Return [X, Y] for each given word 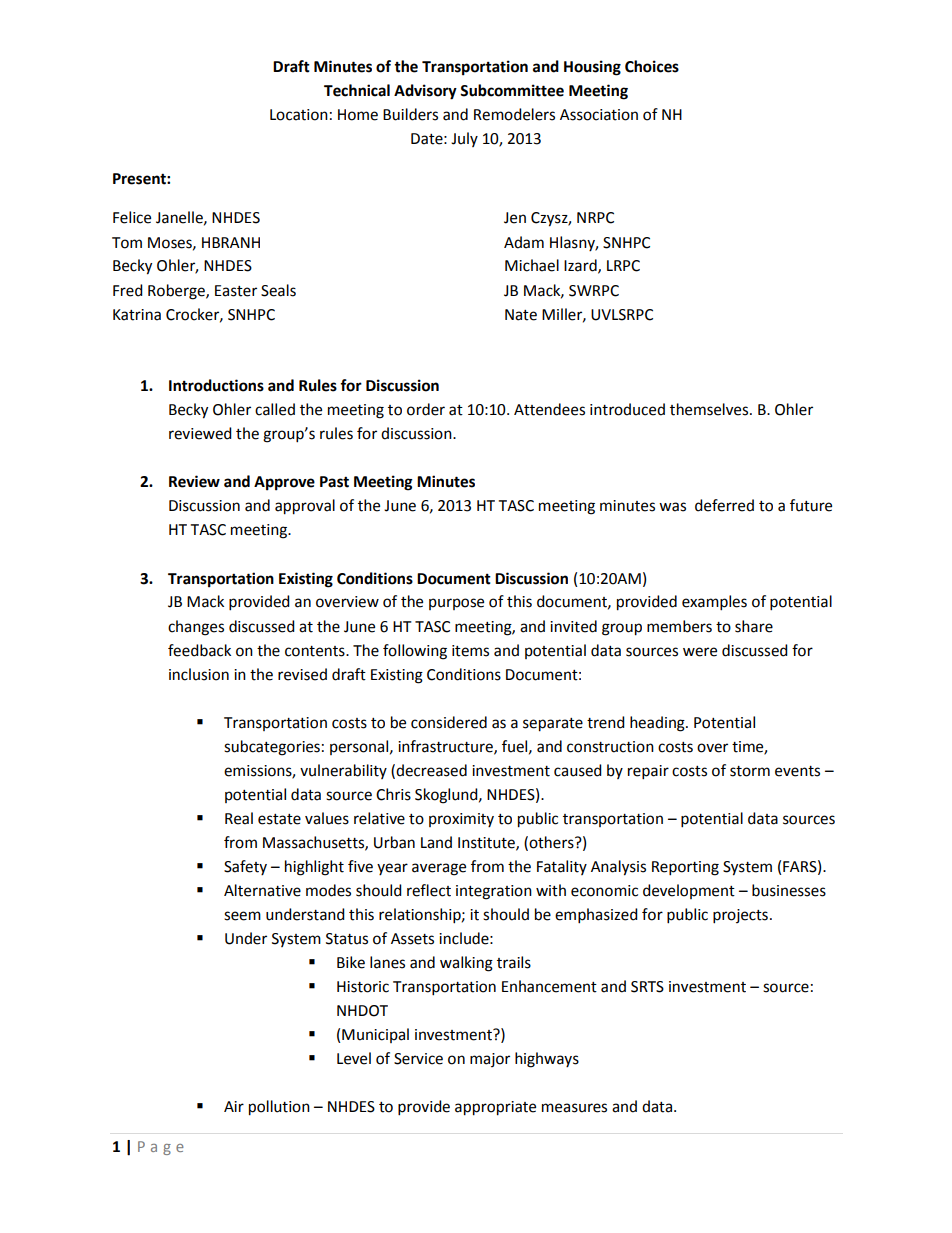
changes [196, 628]
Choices [652, 66]
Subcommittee [512, 90]
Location [299, 115]
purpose [456, 604]
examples [714, 603]
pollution [279, 1108]
